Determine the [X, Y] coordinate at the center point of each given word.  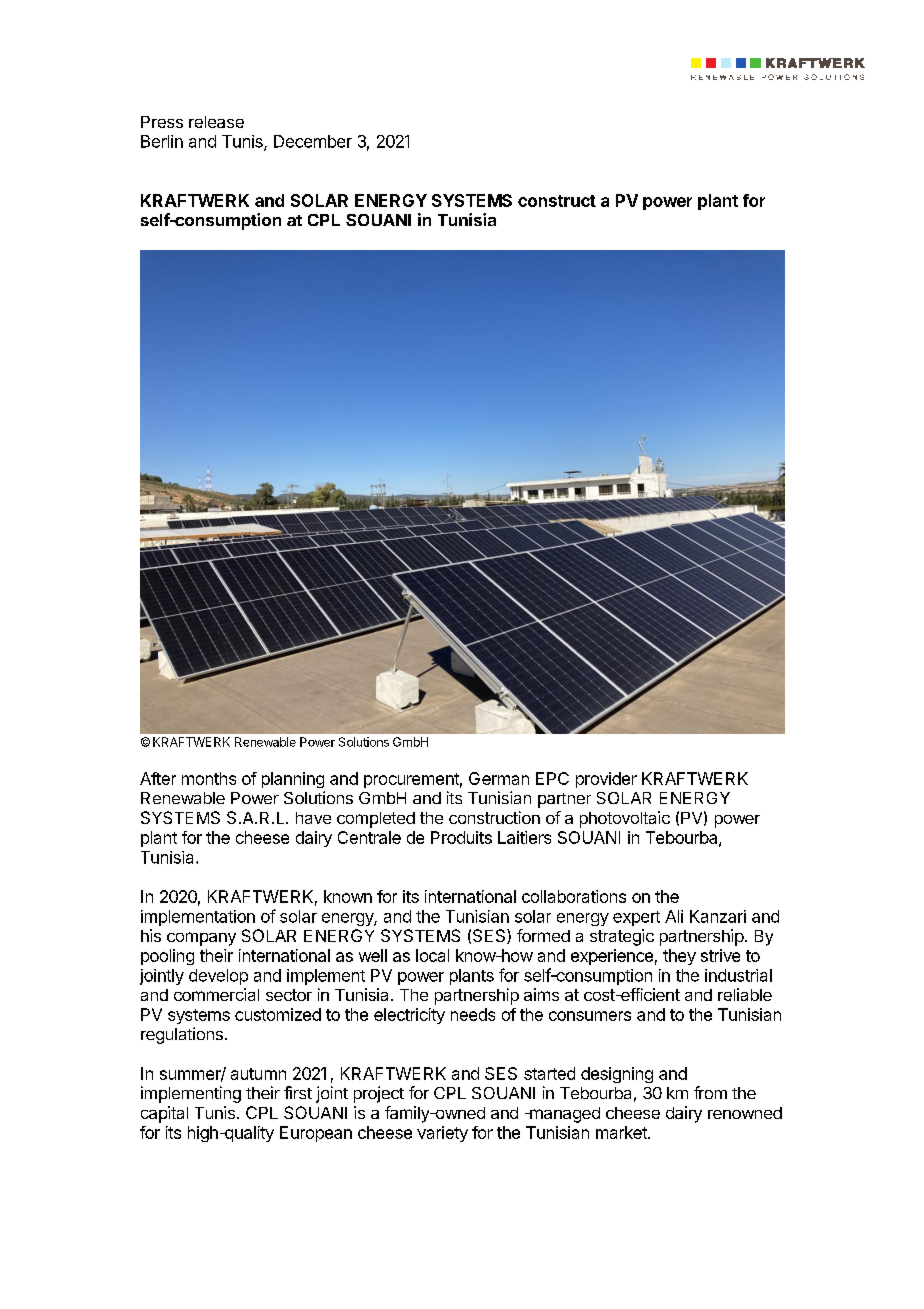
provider [606, 780]
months [209, 778]
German [499, 778]
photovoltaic [625, 819]
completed [376, 820]
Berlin [162, 141]
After [158, 778]
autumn [258, 1074]
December [313, 141]
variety [442, 1134]
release [216, 122]
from [710, 1092]
